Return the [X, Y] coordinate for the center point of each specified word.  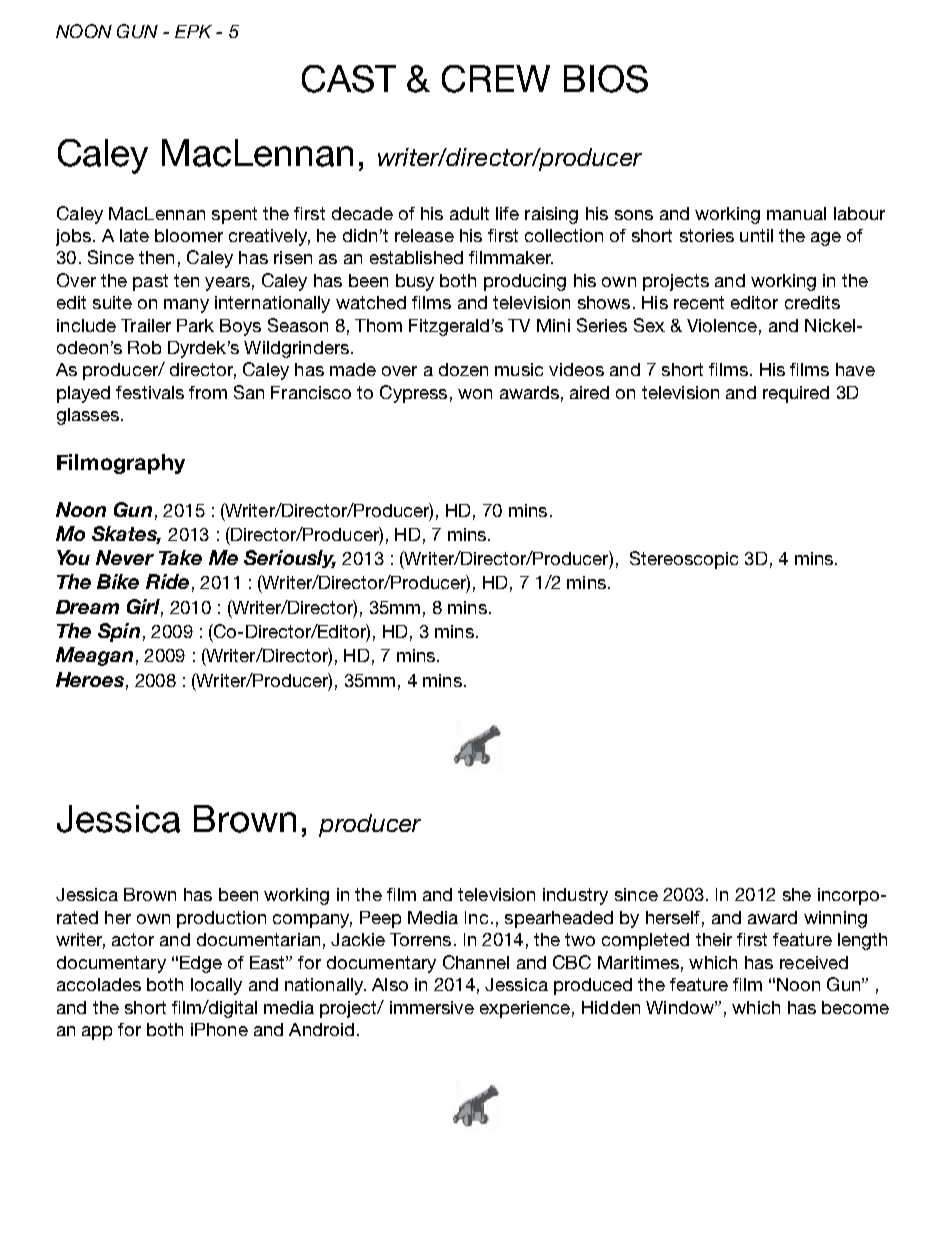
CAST [349, 79]
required [796, 394]
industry [575, 896]
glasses [88, 416]
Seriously [290, 559]
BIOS [606, 79]
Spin [119, 632]
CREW [496, 79]
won [475, 394]
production [221, 919]
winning [835, 919]
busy [415, 282]
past [150, 282]
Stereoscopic [684, 560]
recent [699, 302]
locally [216, 986]
